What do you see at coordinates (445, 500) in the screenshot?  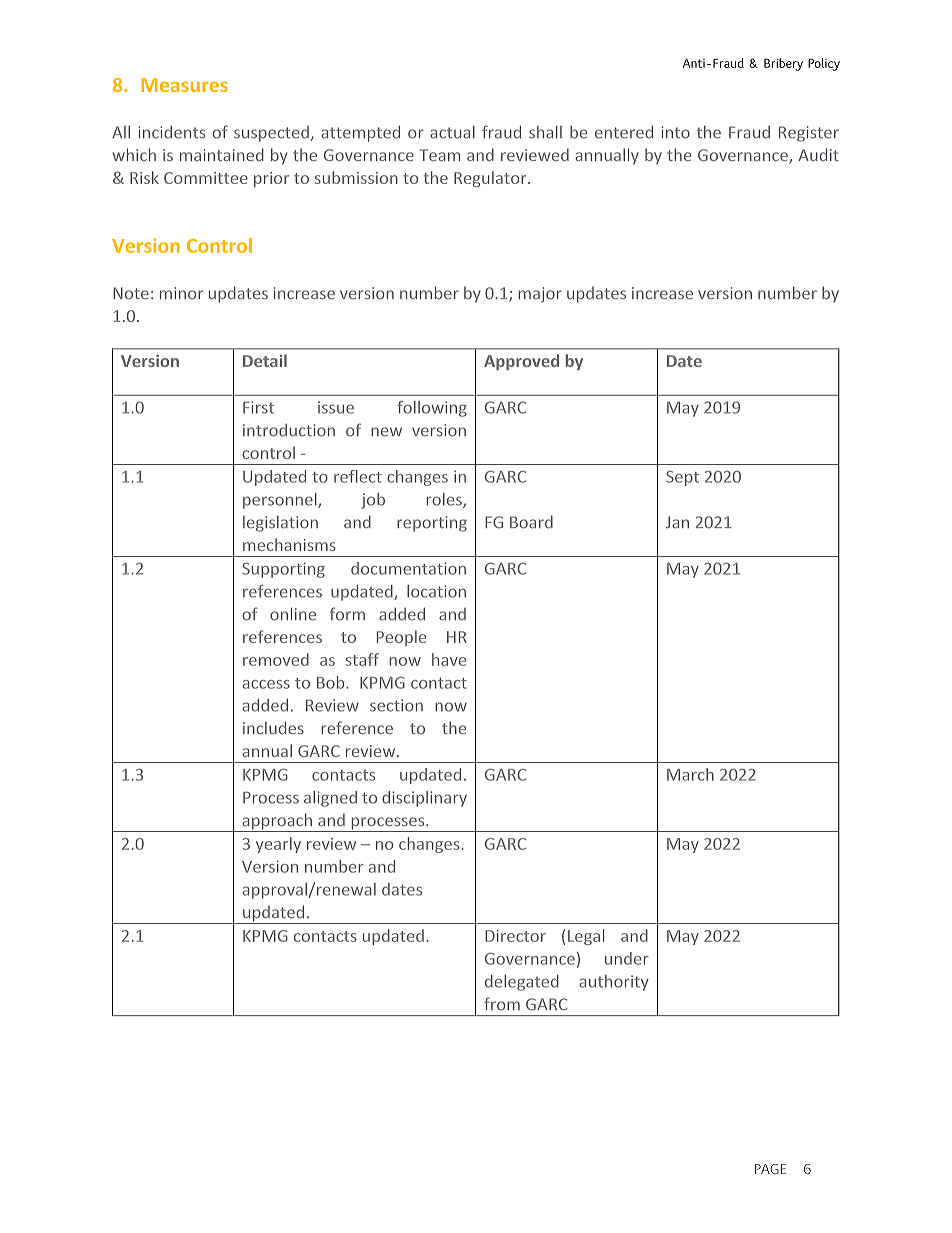 I see `roles` at bounding box center [445, 500].
